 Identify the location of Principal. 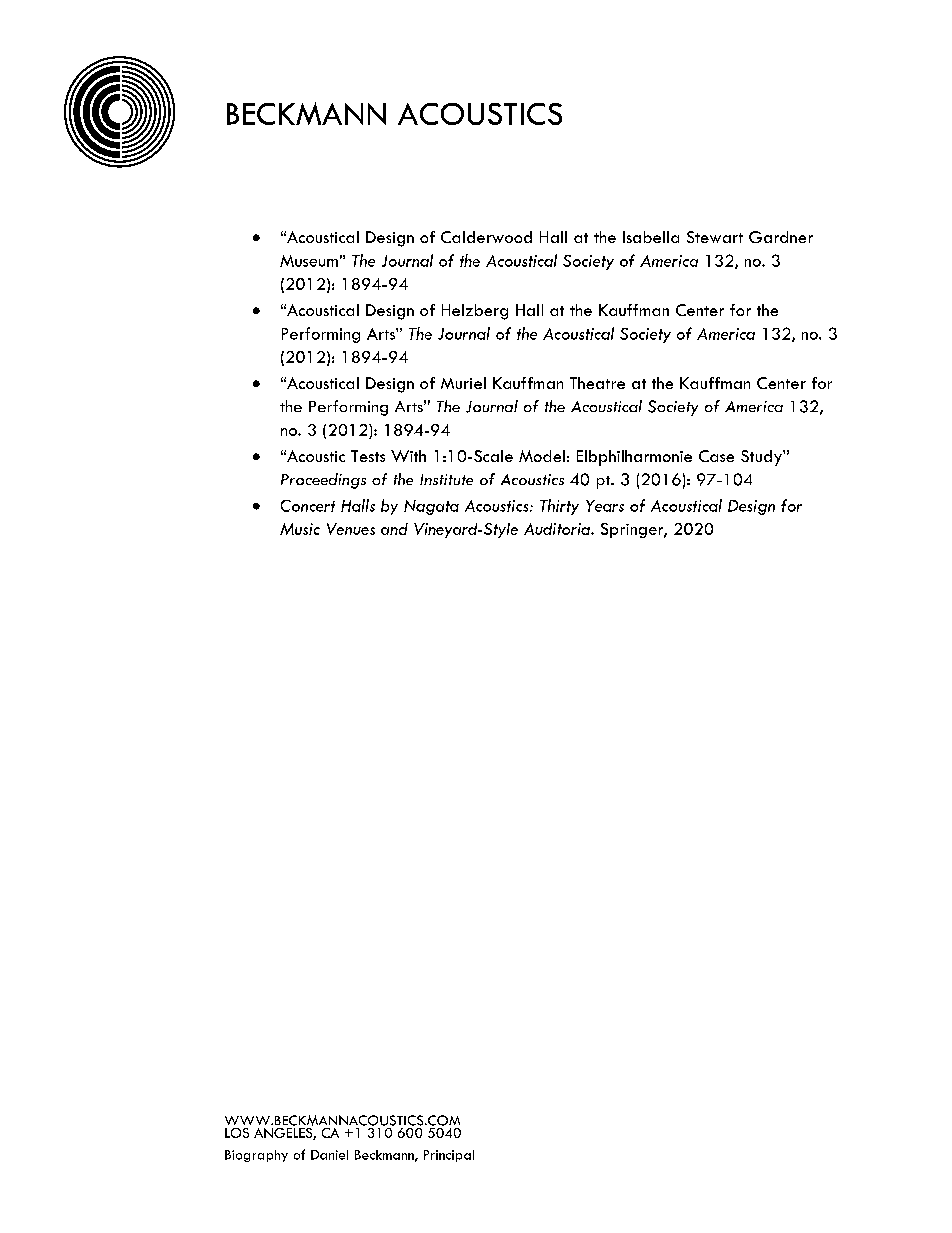
(449, 1156).
